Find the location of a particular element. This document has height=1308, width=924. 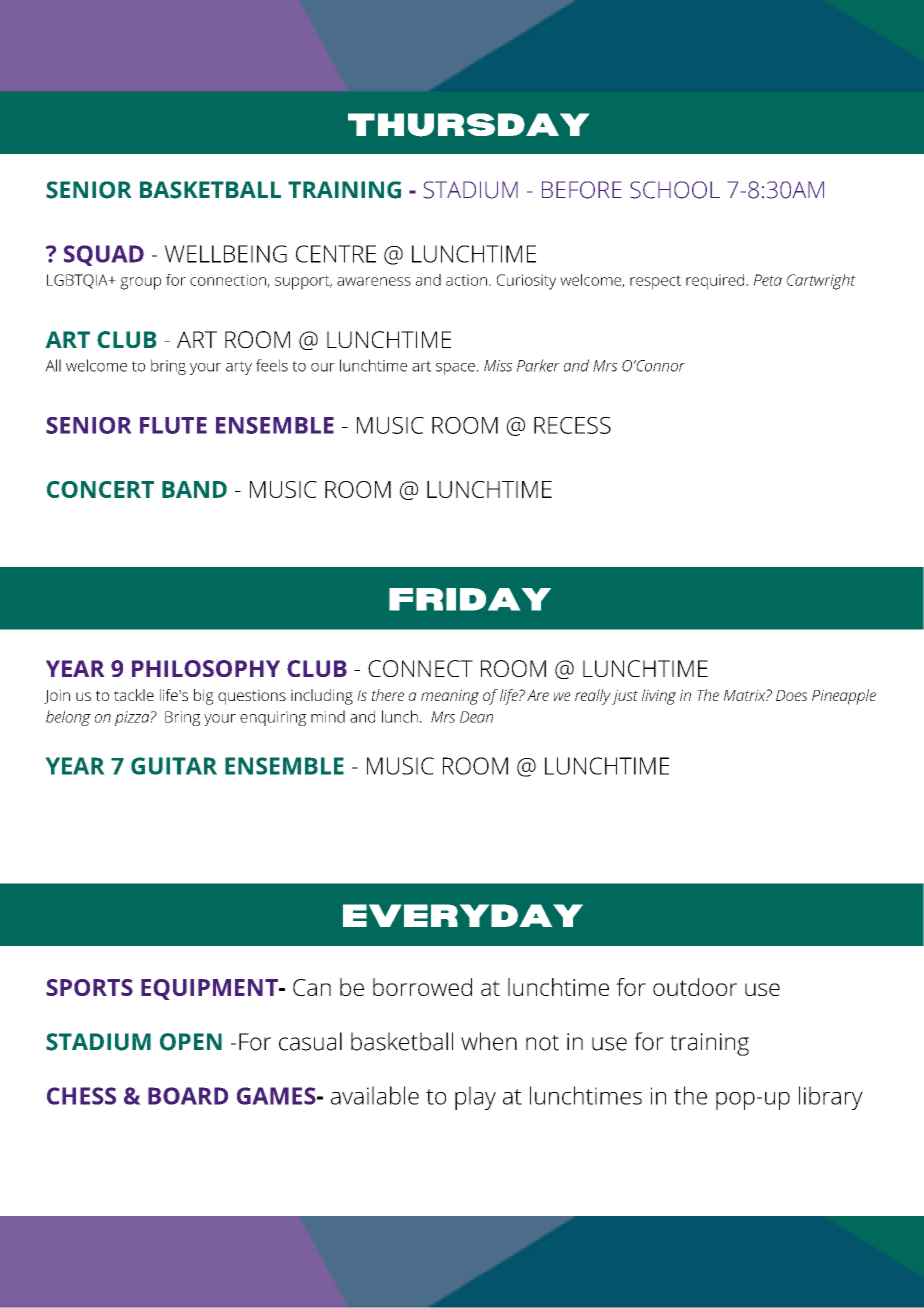

THURSDAY is located at coordinates (468, 125).
